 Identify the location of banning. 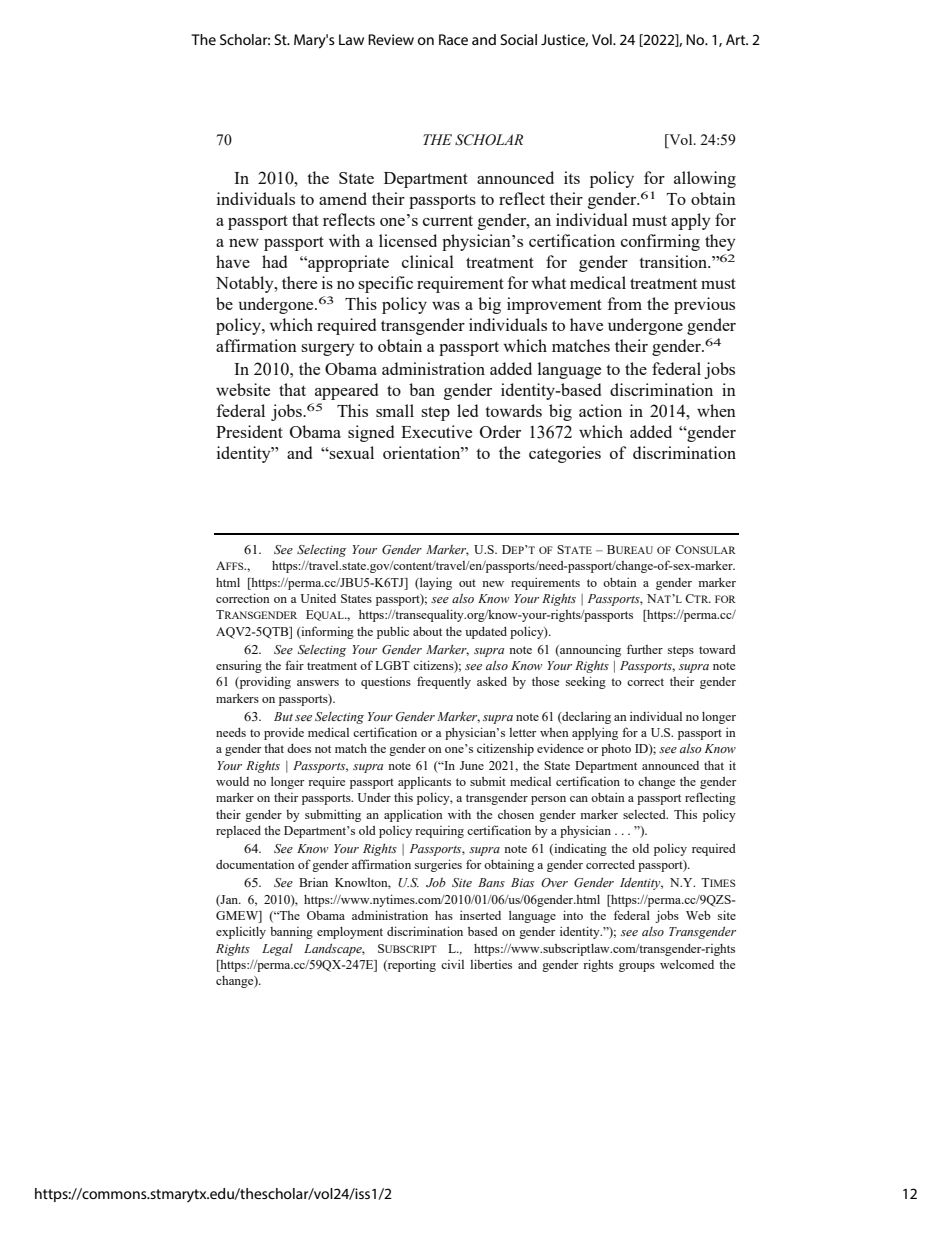
(291, 933).
